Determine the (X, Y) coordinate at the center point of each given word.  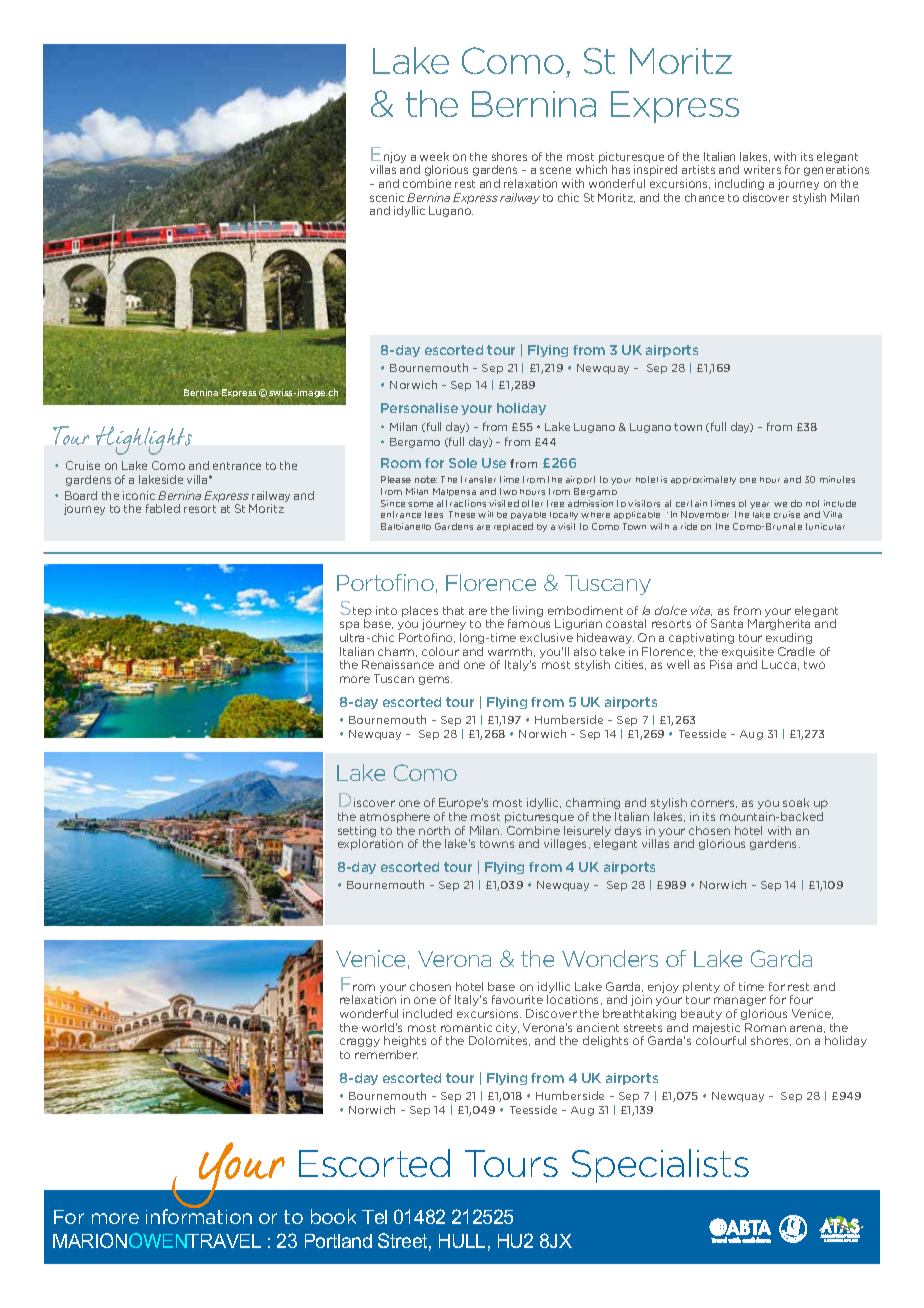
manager (740, 1001)
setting (357, 833)
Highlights (144, 440)
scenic (387, 197)
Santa (727, 623)
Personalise (419, 408)
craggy (360, 1042)
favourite (517, 999)
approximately (703, 480)
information (199, 1216)
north (434, 830)
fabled (163, 508)
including (739, 184)
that (453, 610)
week (434, 156)
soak (796, 802)
